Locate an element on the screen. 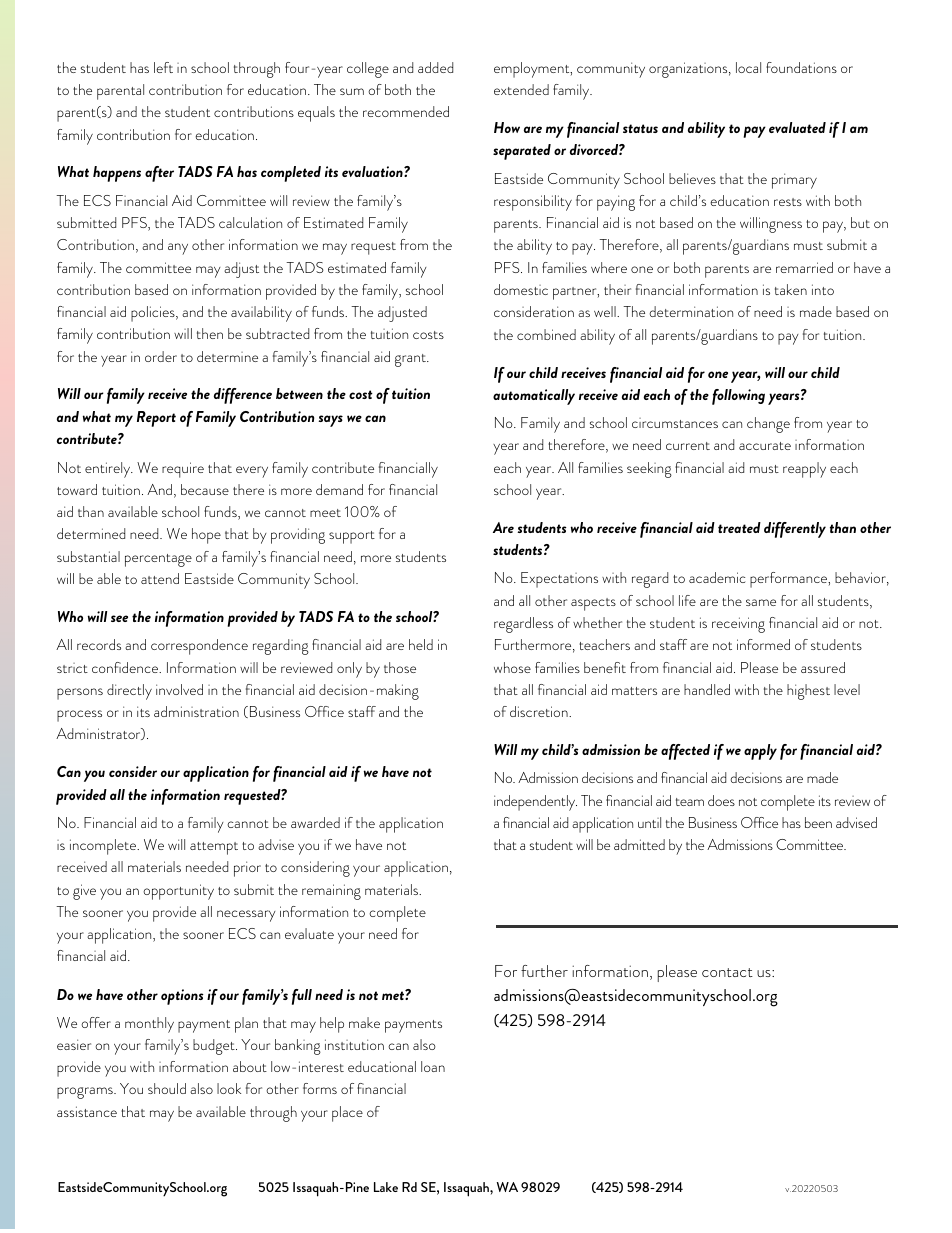 Image resolution: width=952 pixels, height=1233 pixels. Lake is located at coordinates (386, 1187).
